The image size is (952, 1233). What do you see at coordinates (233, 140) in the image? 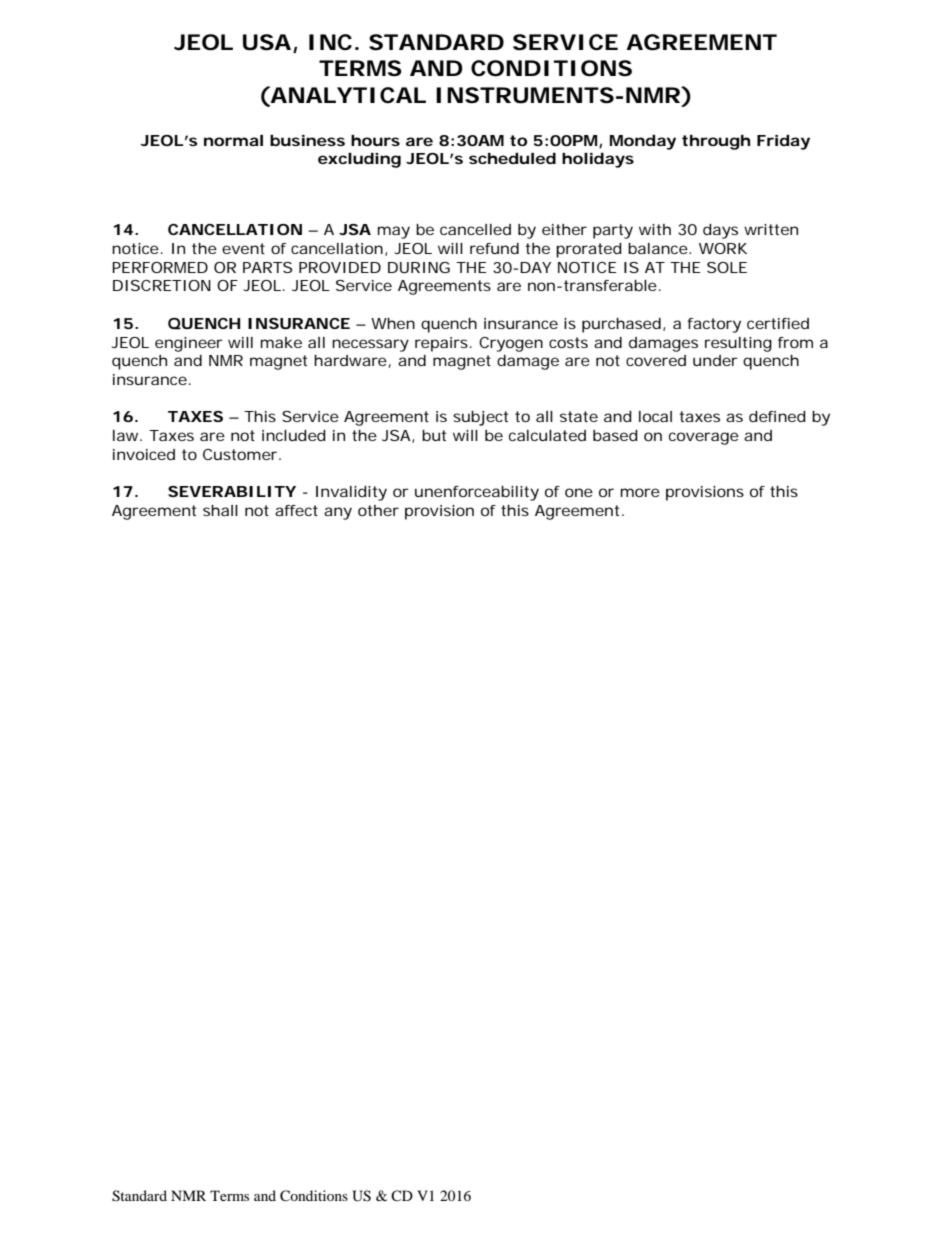
I see `normal` at bounding box center [233, 140].
